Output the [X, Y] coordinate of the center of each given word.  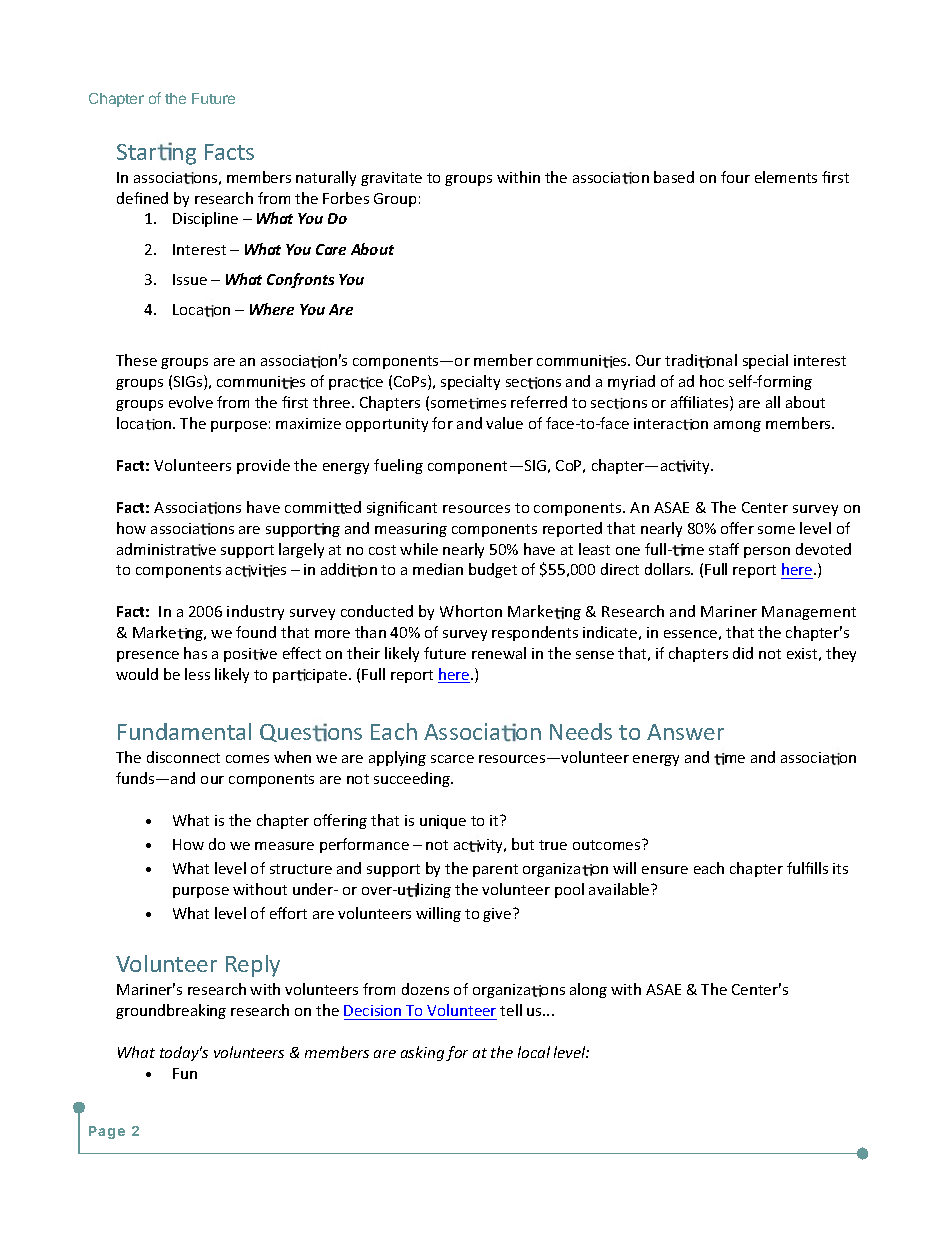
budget [493, 570]
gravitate [391, 179]
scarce [452, 759]
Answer [685, 732]
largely [301, 550]
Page [107, 1132]
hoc [712, 381]
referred [539, 402]
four [735, 177]
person [767, 552]
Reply [253, 966]
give [498, 915]
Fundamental [184, 731]
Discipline [205, 219]
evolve [191, 402]
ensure [665, 870]
